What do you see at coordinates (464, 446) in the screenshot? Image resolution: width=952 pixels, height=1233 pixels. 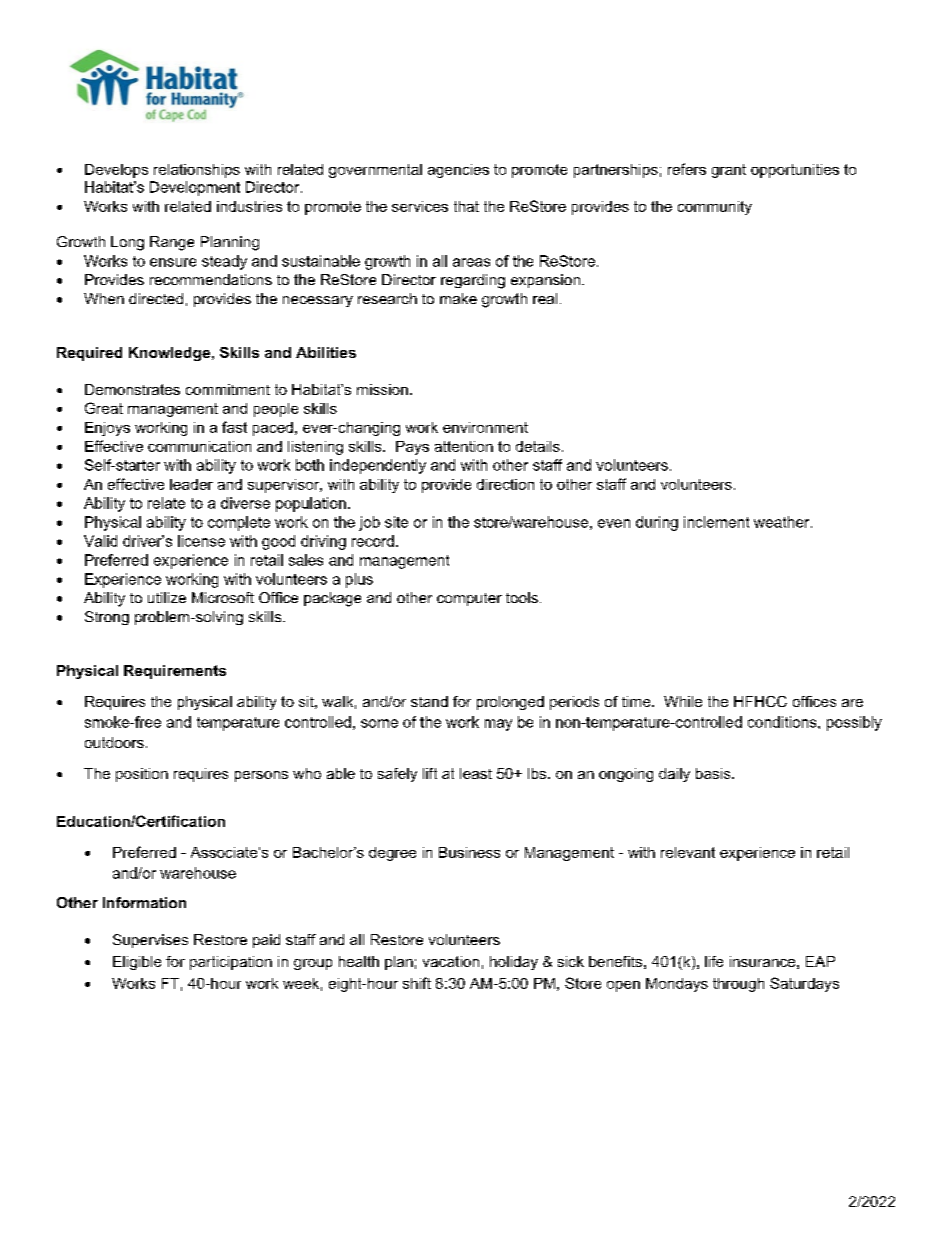 I see `attention` at bounding box center [464, 446].
